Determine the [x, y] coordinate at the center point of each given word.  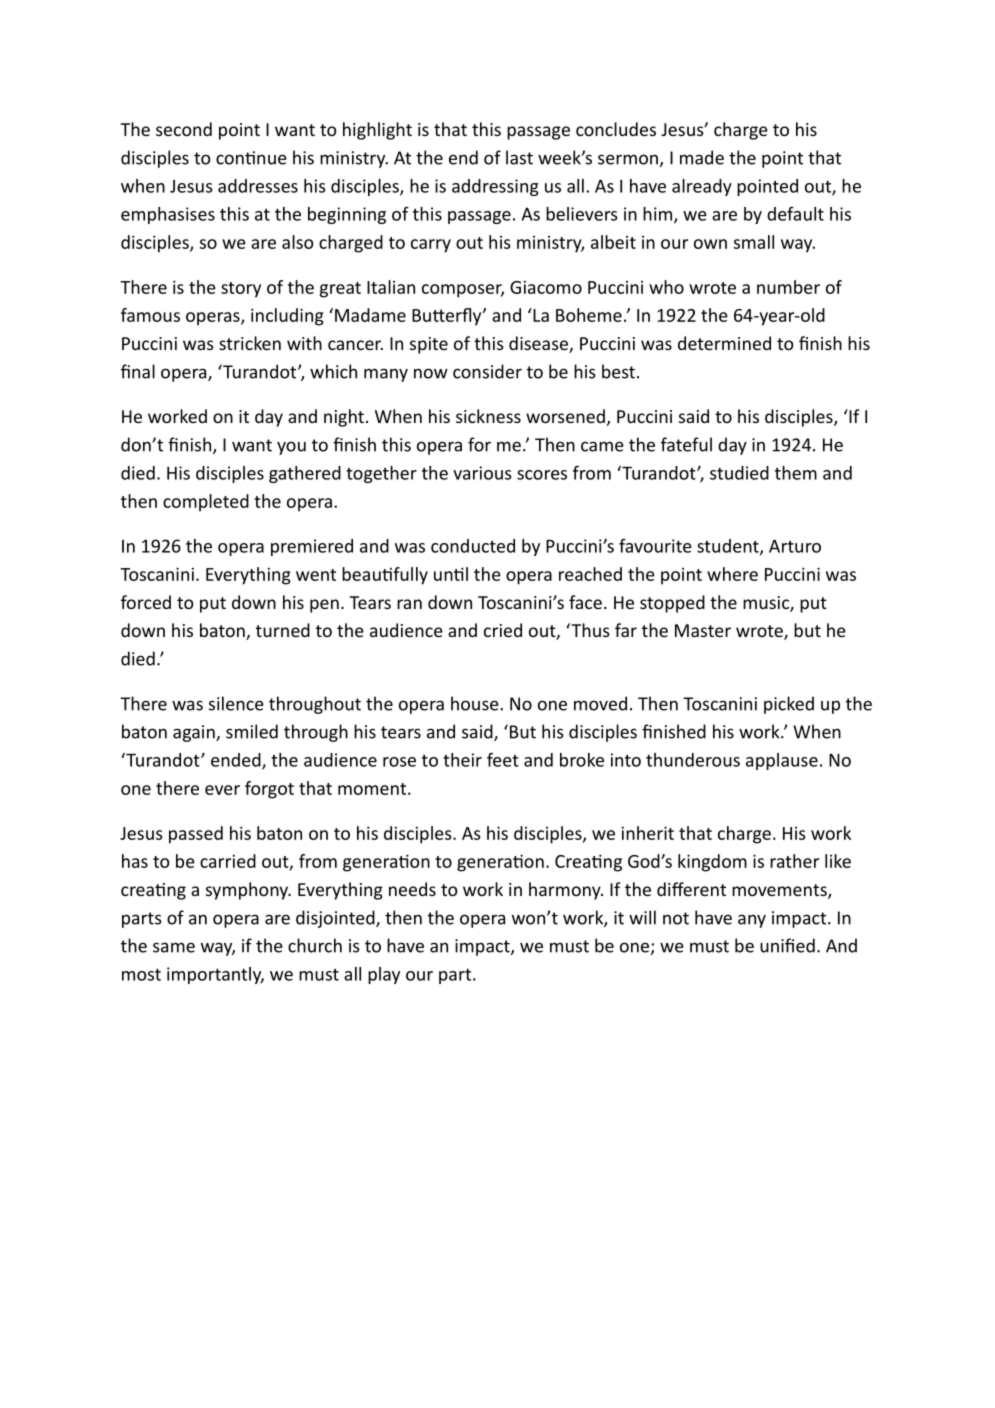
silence [236, 703]
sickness [488, 416]
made [702, 157]
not [676, 918]
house [476, 703]
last [519, 157]
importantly [215, 975]
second [184, 129]
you [291, 448]
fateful [686, 444]
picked [789, 705]
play [384, 975]
